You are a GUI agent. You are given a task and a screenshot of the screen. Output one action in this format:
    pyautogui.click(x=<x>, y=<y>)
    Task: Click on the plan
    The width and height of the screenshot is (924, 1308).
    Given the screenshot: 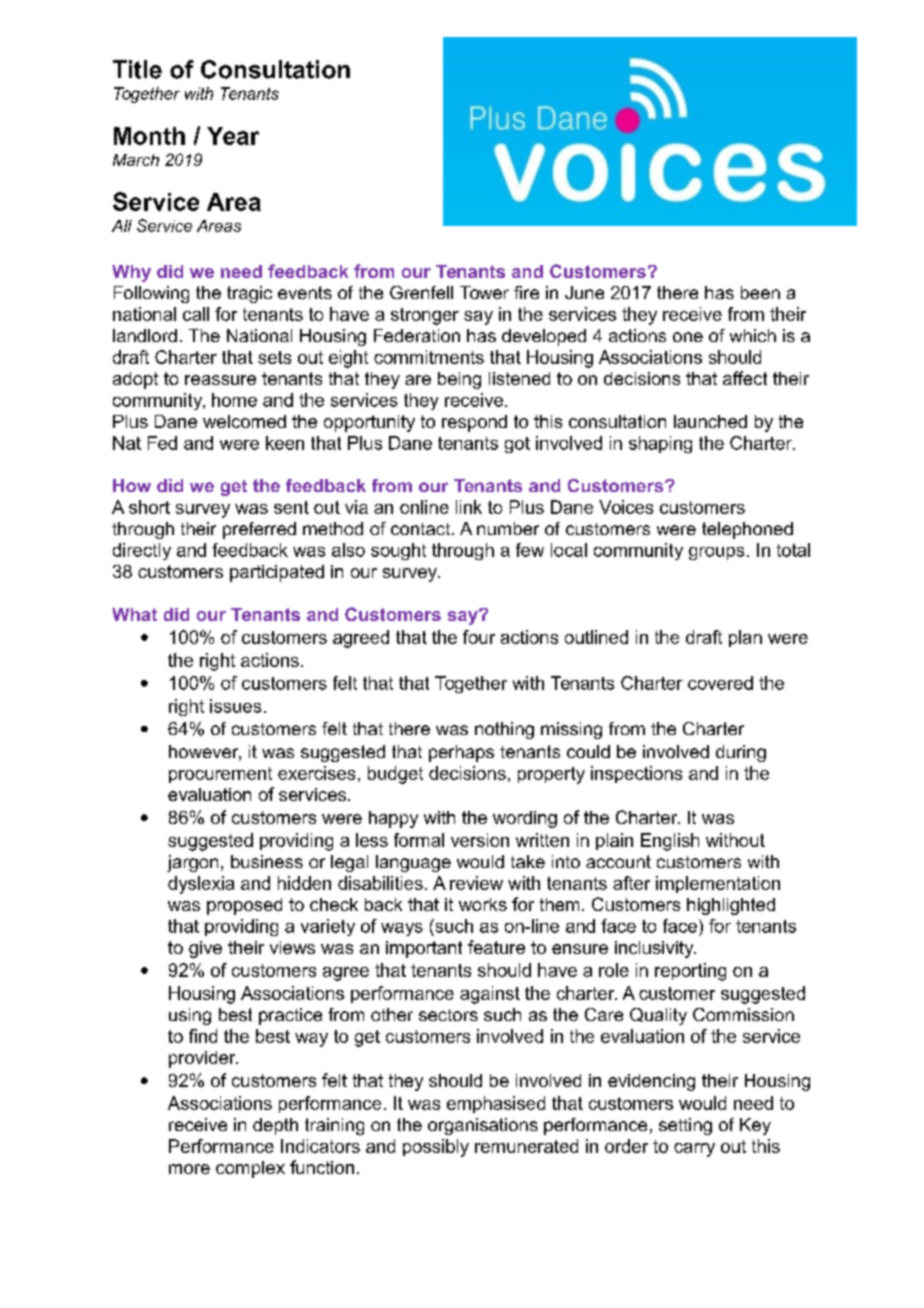 What is the action you would take?
    pyautogui.click(x=745, y=638)
